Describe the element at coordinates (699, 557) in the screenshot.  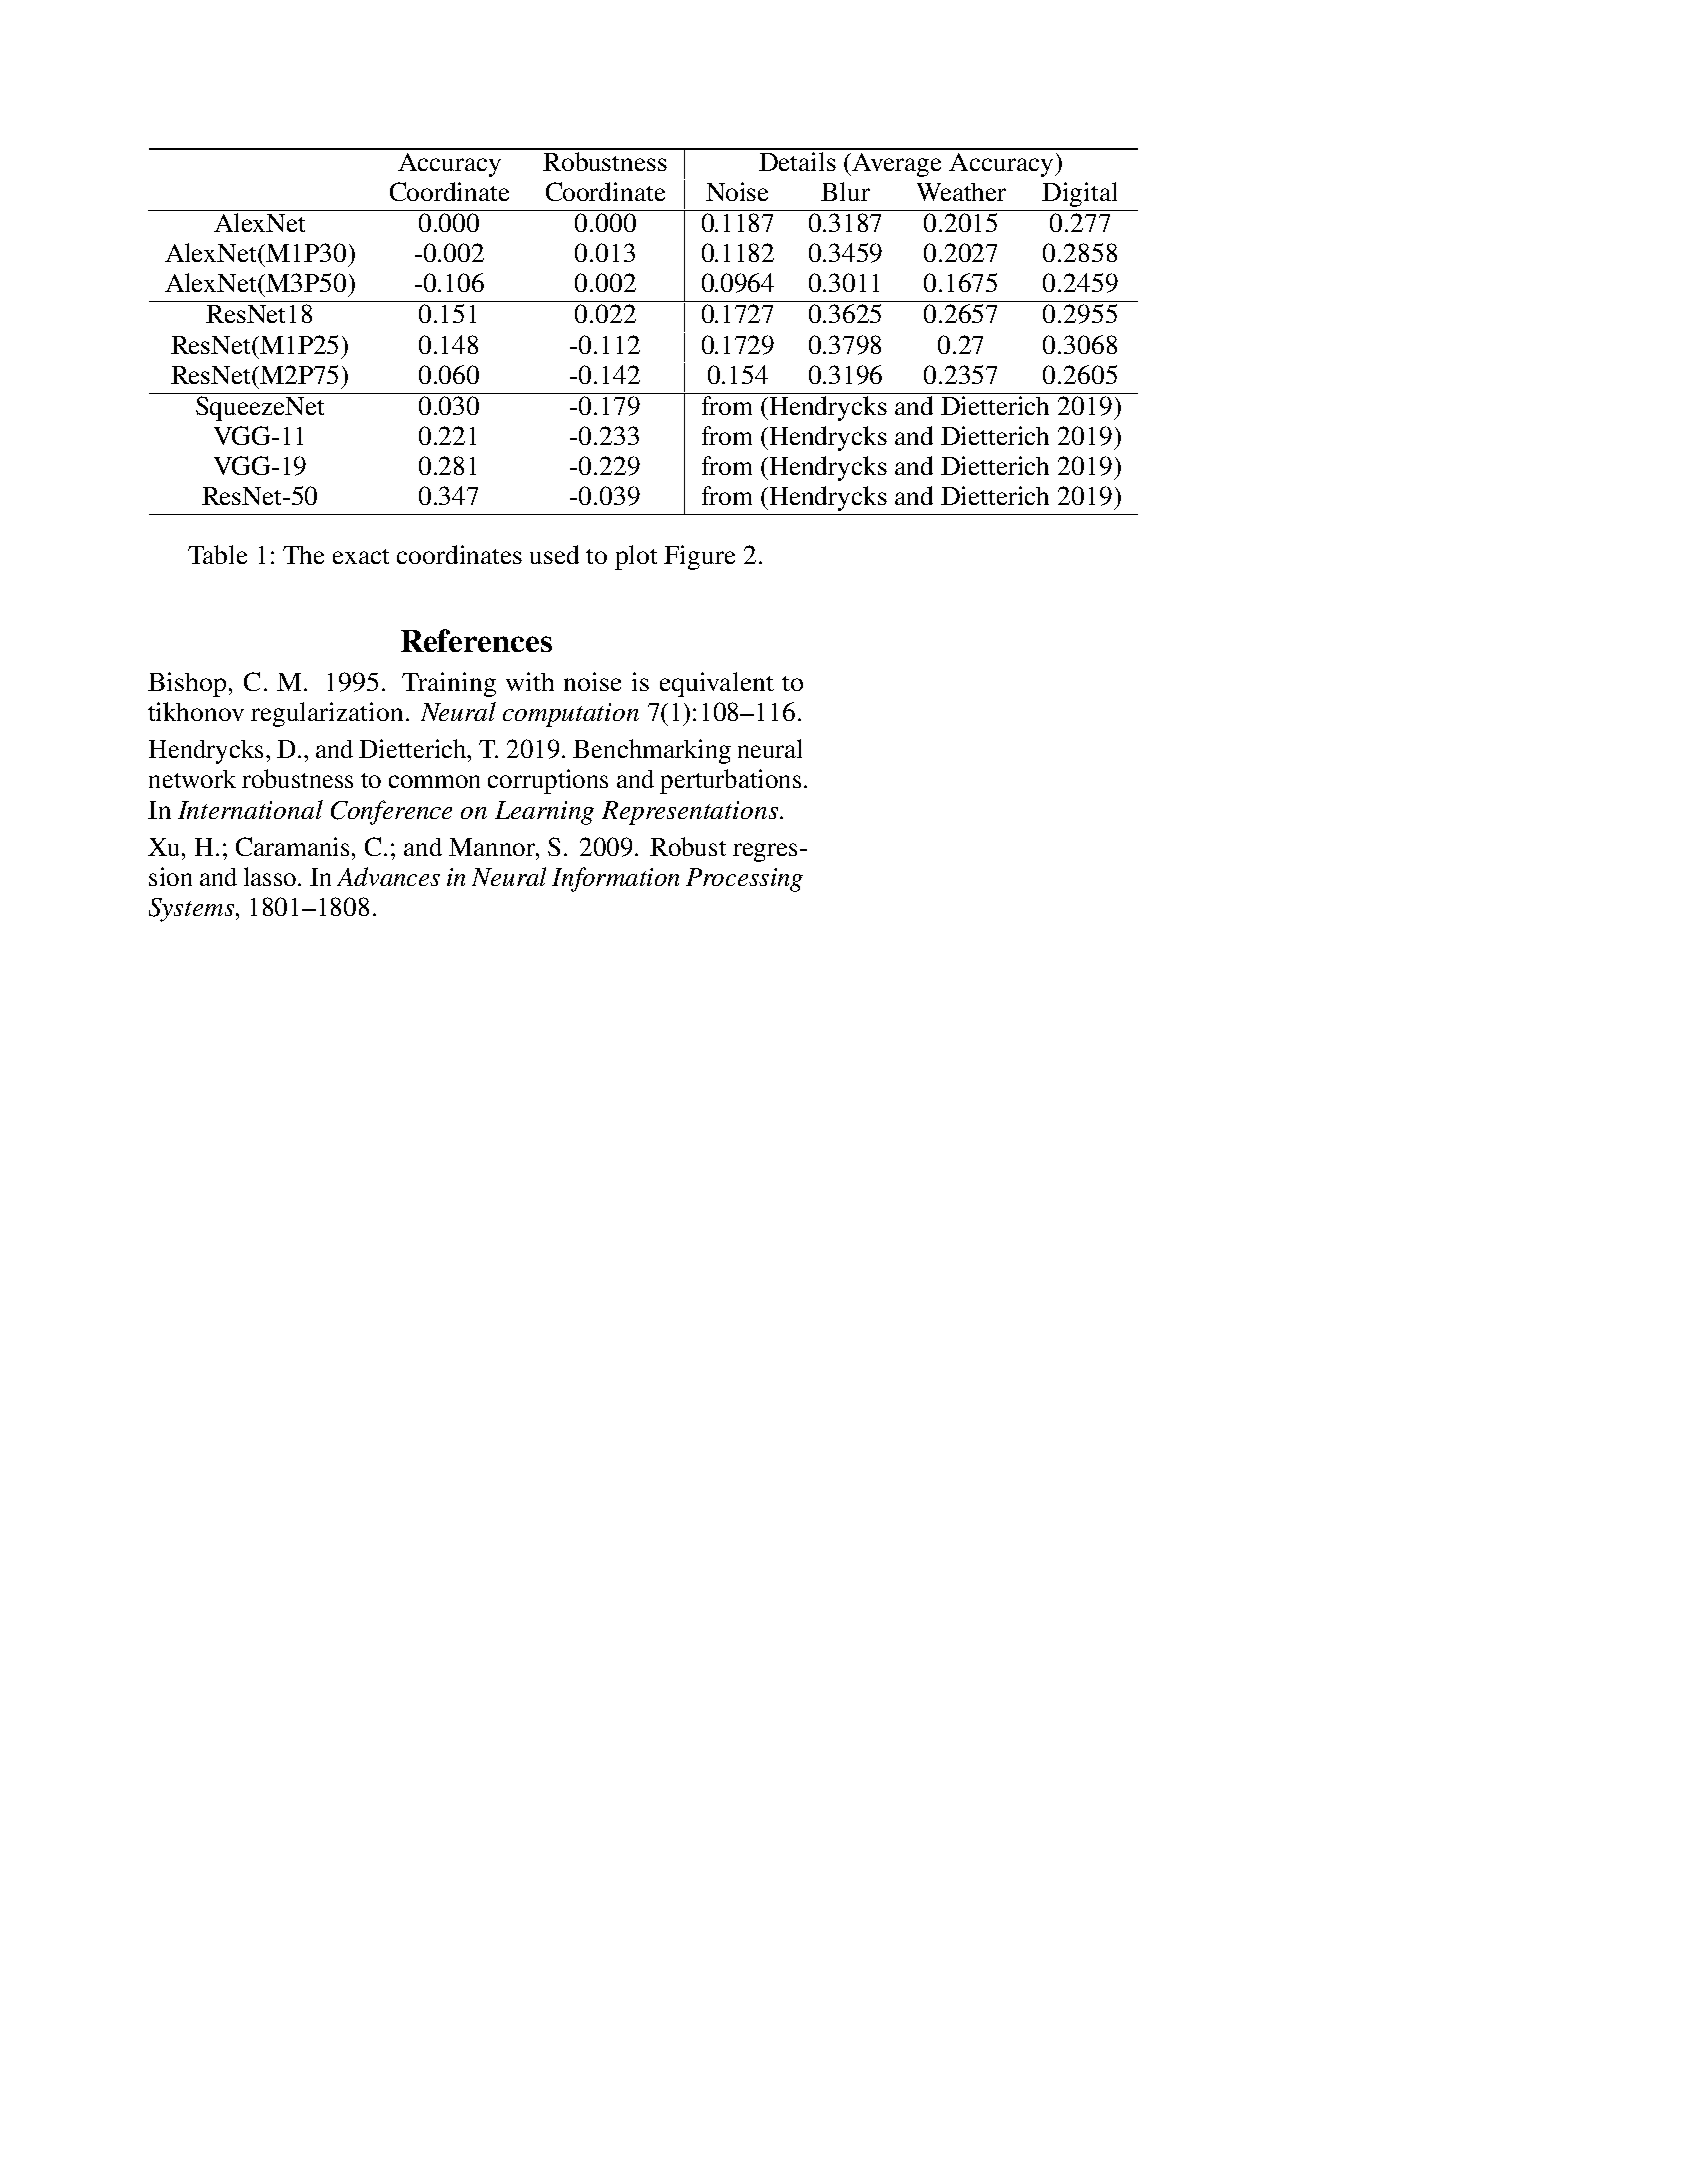
I see `Figure` at that location.
